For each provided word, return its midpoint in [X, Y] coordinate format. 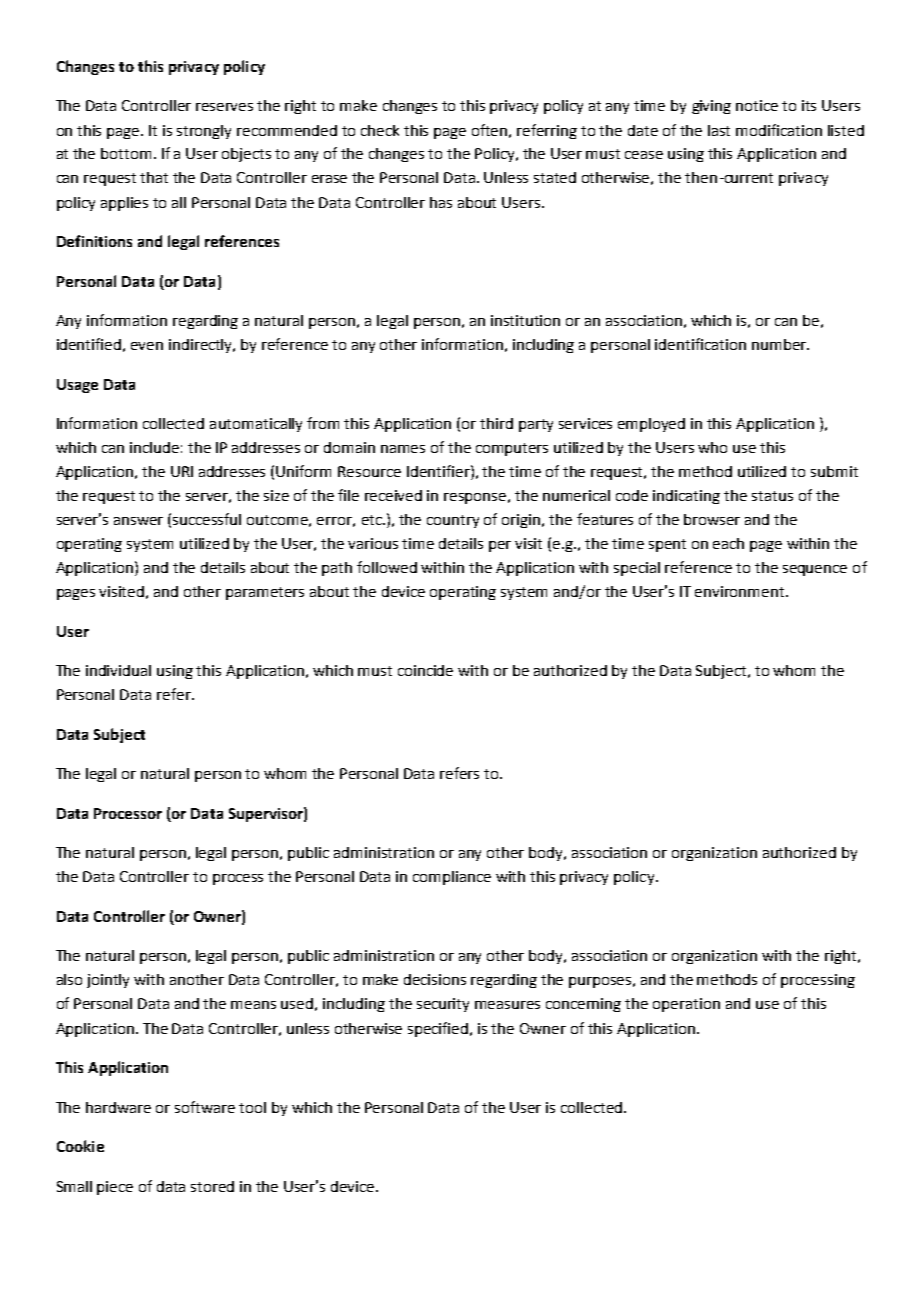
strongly [204, 132]
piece [115, 1188]
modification [779, 130]
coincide [425, 670]
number [780, 344]
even [147, 346]
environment [741, 591]
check [380, 130]
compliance [452, 878]
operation [686, 1005]
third [496, 423]
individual [118, 670]
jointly [108, 981]
